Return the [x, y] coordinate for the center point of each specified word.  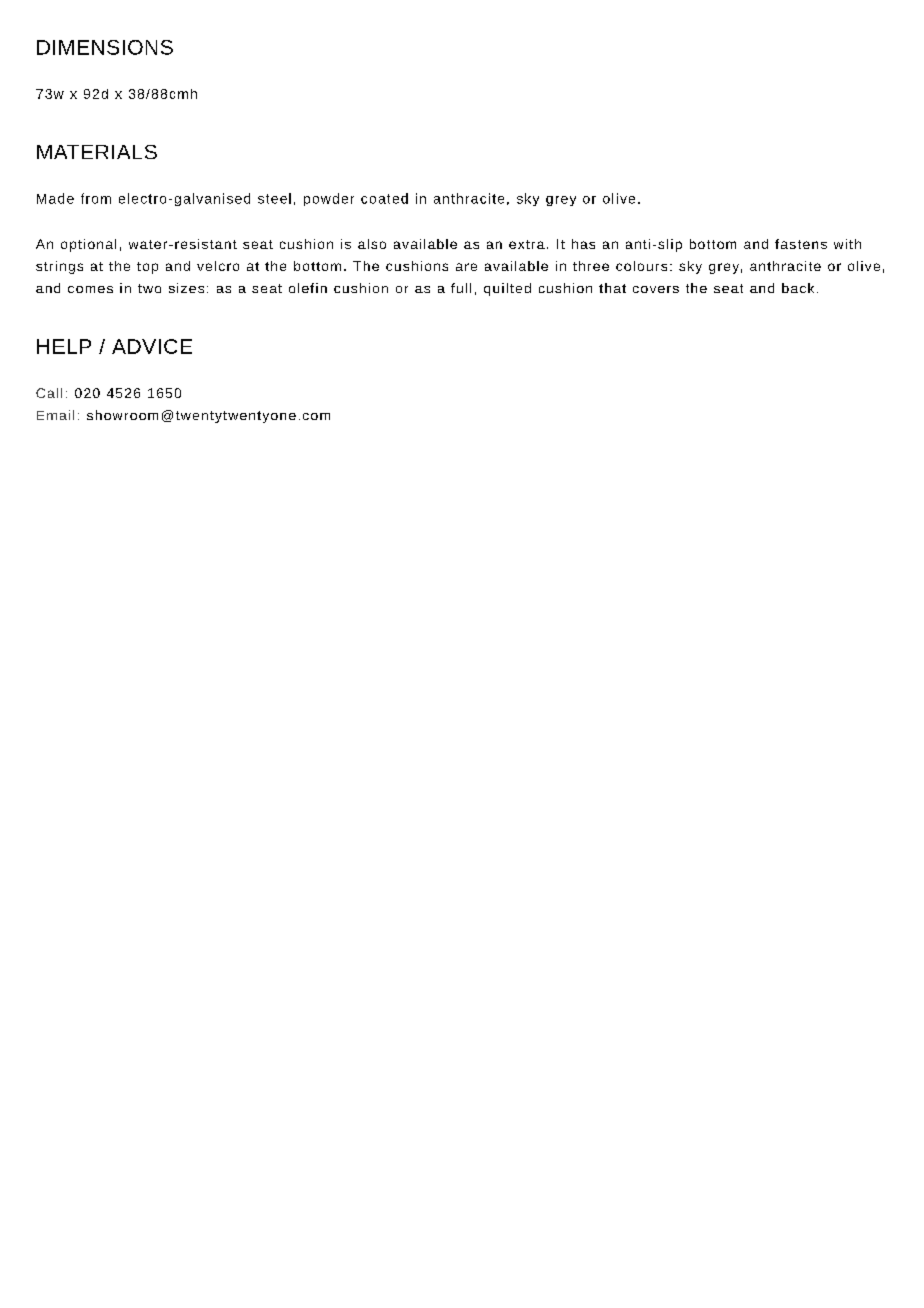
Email [55, 415]
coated [384, 198]
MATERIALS [97, 152]
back [798, 288]
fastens [801, 244]
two [149, 288]
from [96, 198]
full [461, 288]
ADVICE [152, 346]
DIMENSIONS [105, 47]
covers [656, 289]
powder [329, 199]
